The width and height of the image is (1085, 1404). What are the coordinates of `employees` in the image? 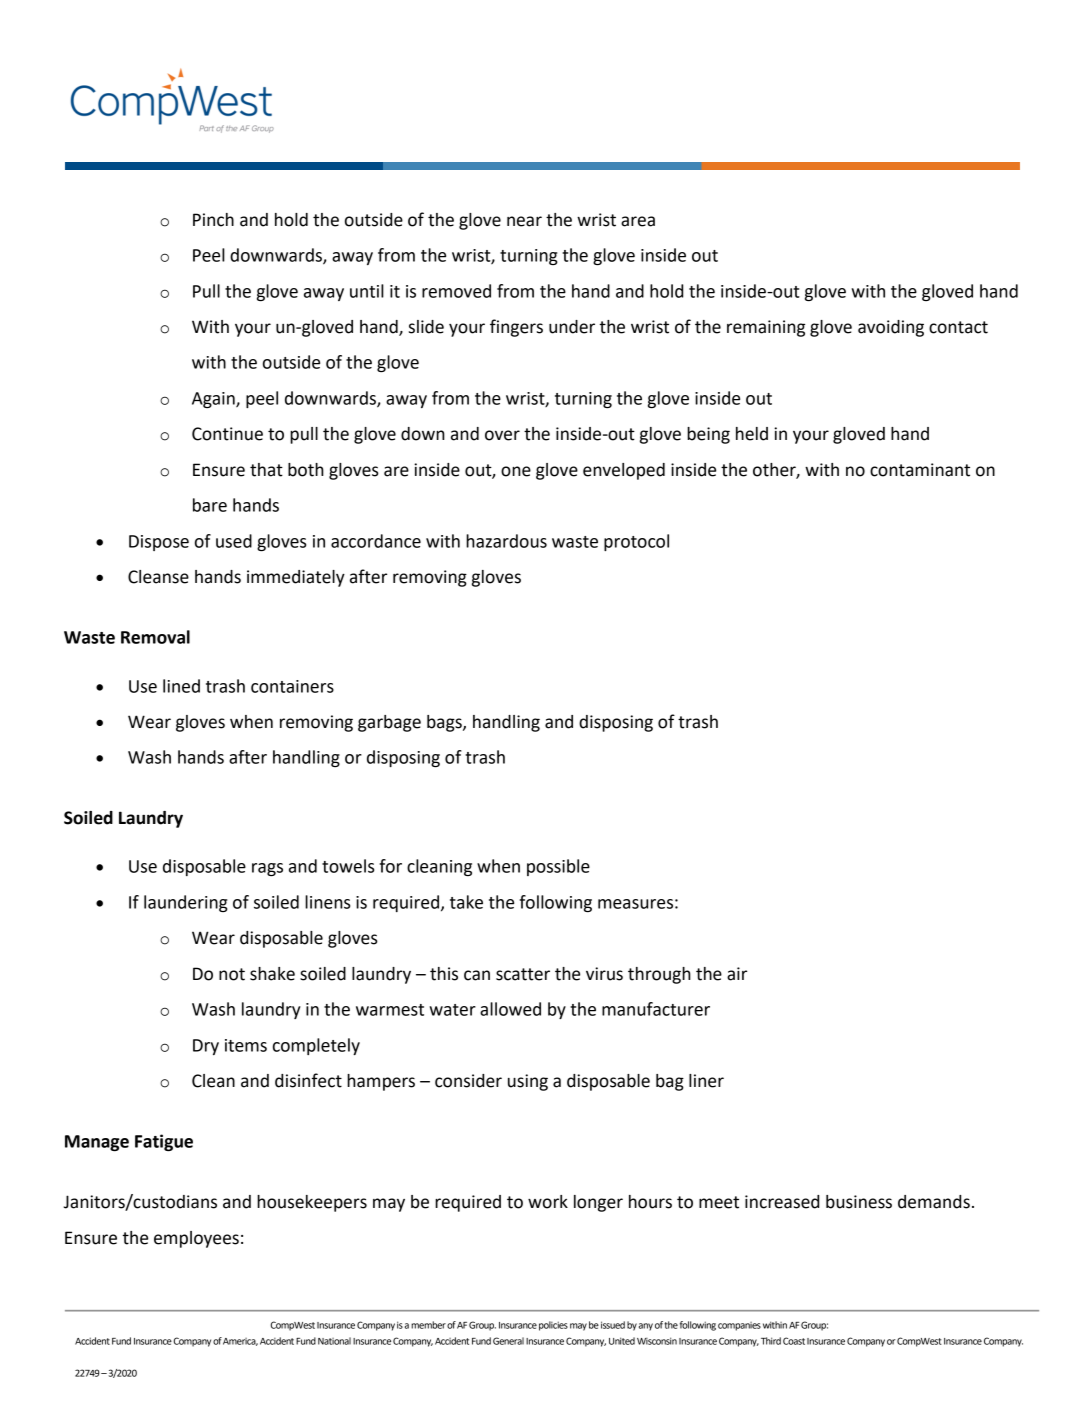 It's located at (196, 1239).
